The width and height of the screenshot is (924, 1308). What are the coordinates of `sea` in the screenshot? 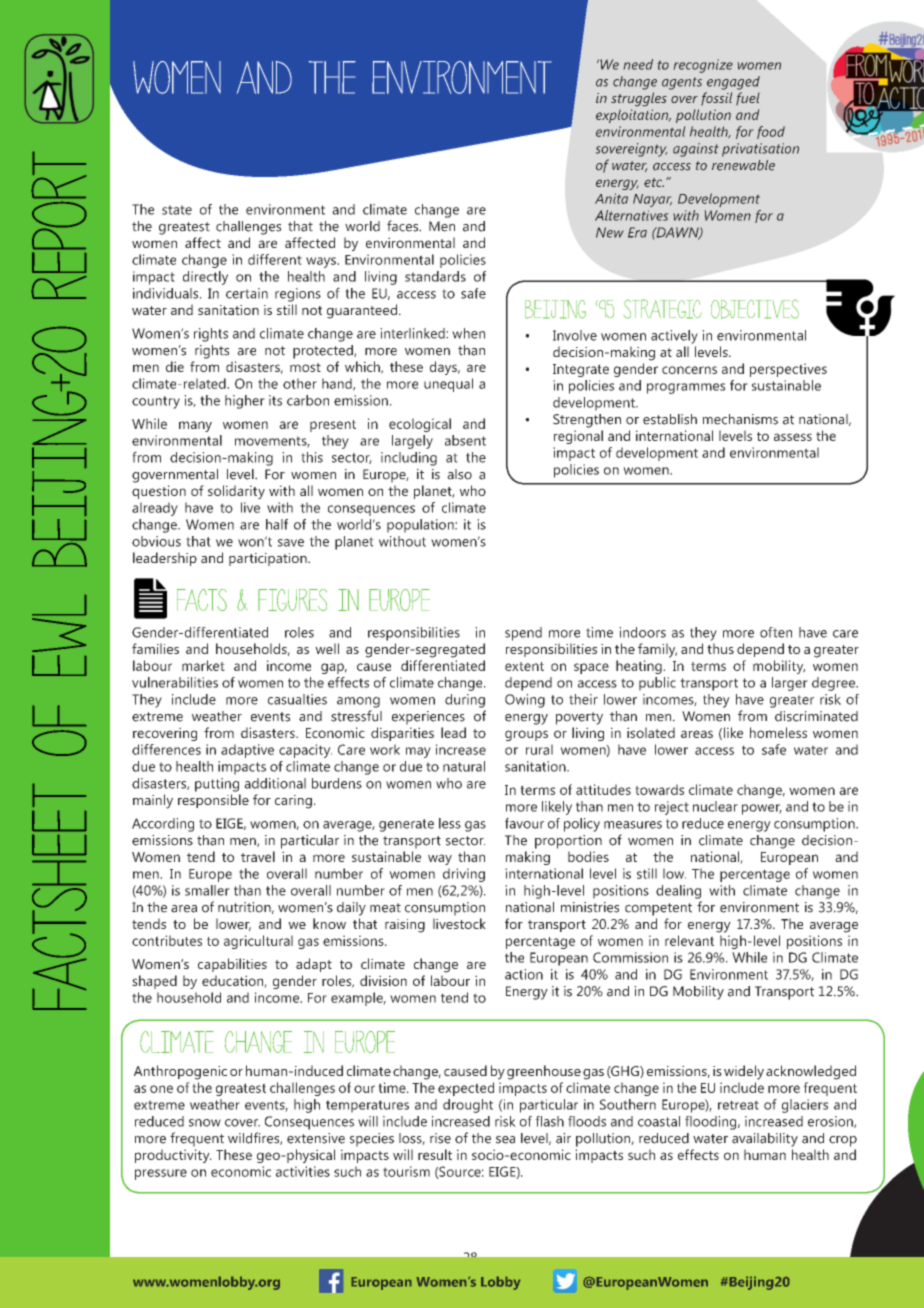 It's located at (505, 1140).
